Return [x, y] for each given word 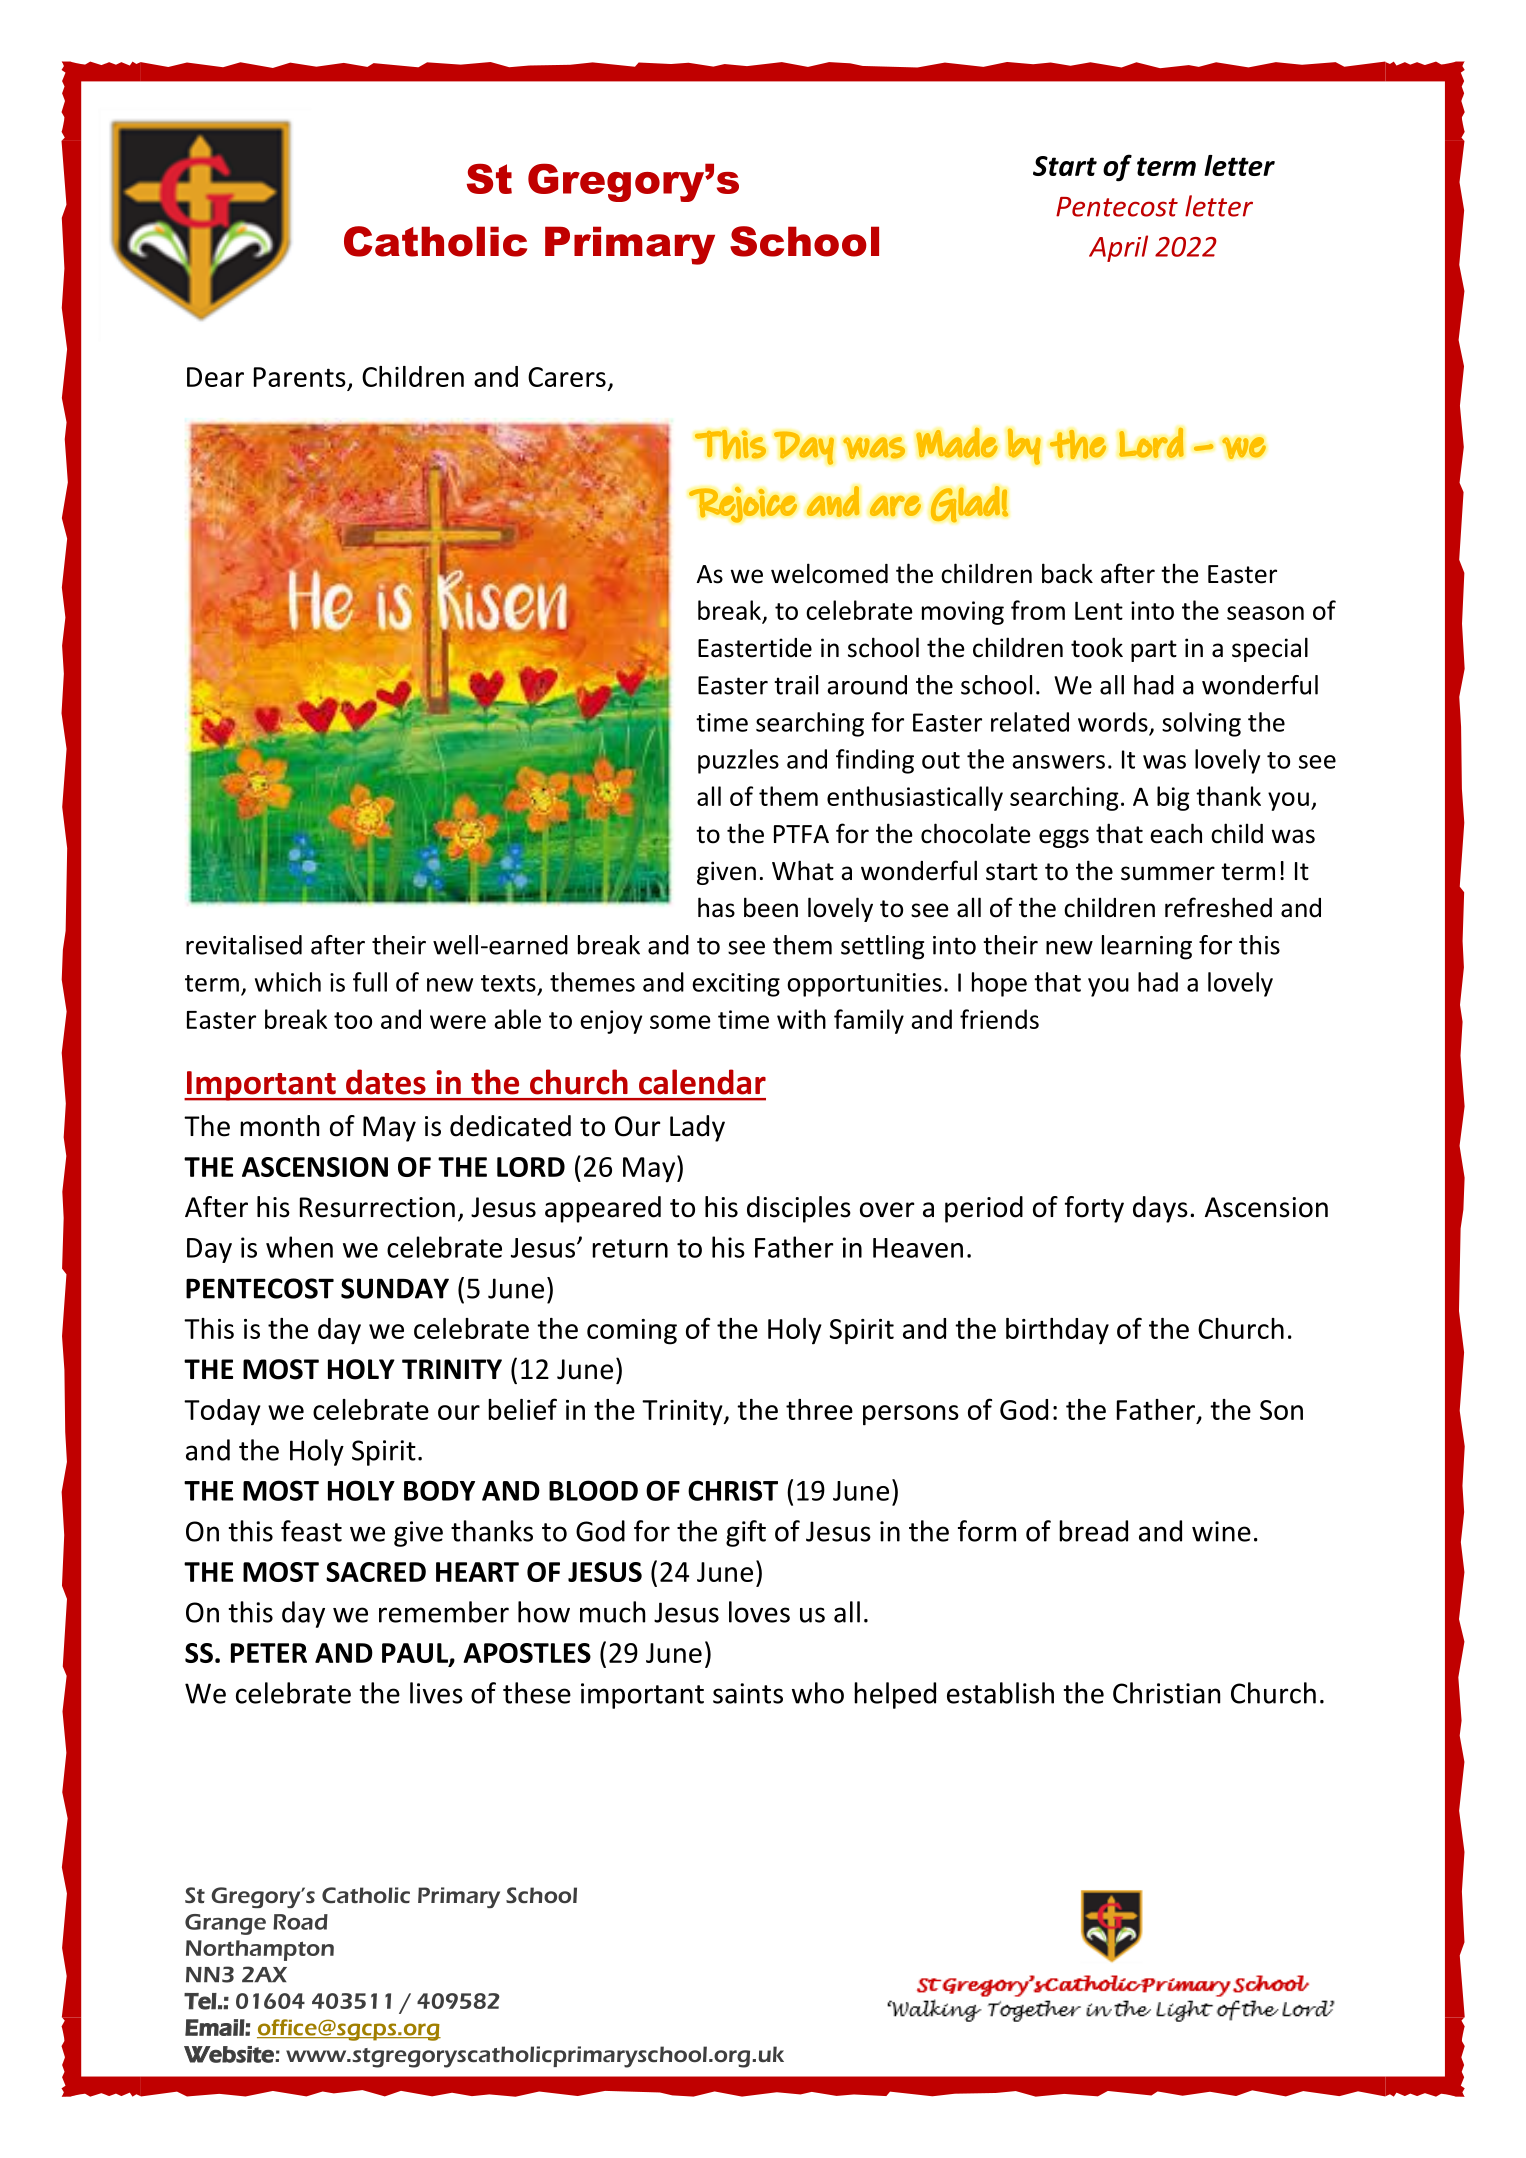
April [1118, 248]
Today [222, 1412]
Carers [567, 377]
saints [748, 1693]
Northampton [260, 1950]
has [716, 907]
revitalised [244, 945]
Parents [300, 377]
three [819, 1409]
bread [1093, 1531]
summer [1168, 873]
